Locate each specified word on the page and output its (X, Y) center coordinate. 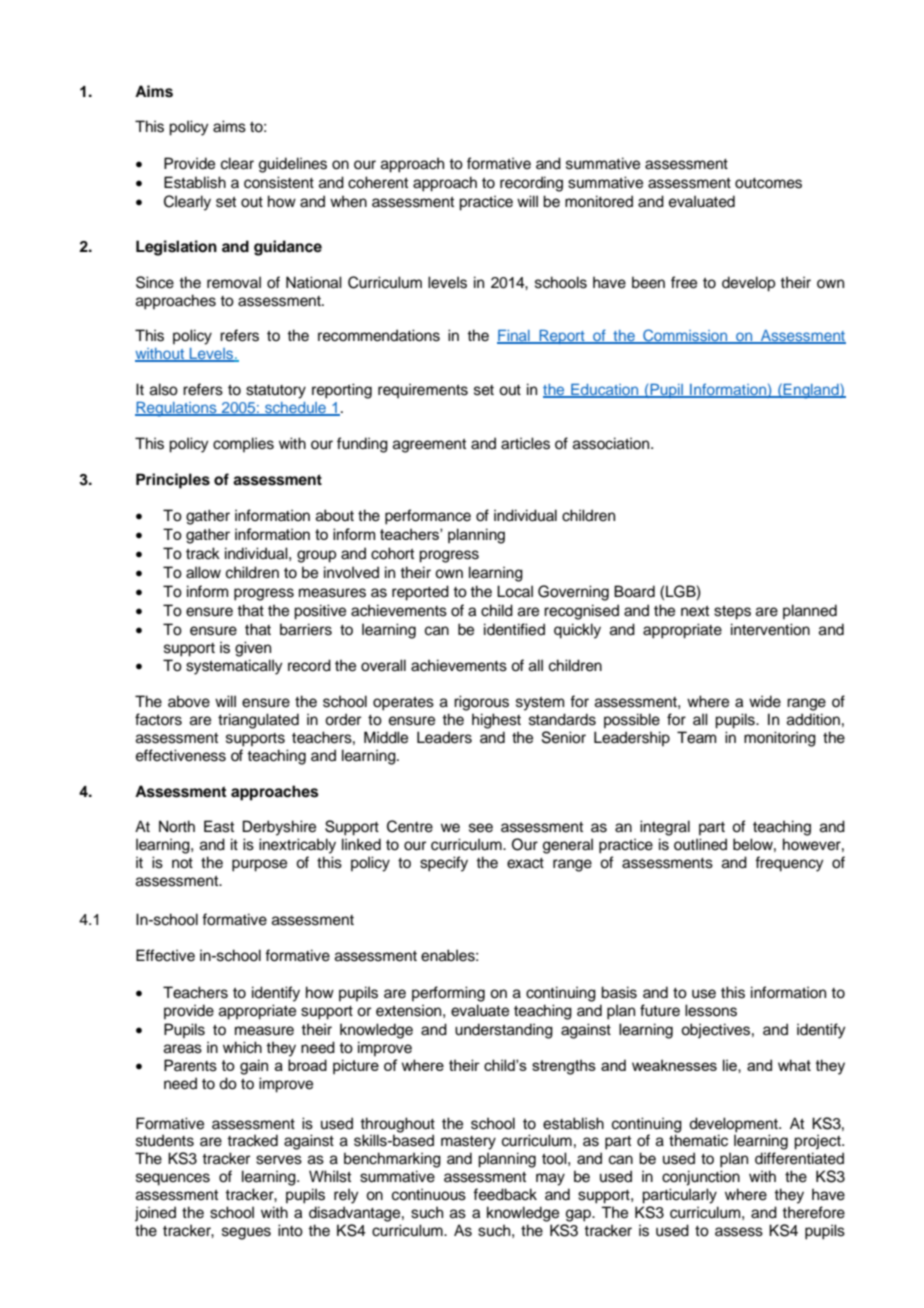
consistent (279, 182)
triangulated (258, 721)
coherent (378, 182)
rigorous (481, 703)
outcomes (768, 183)
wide (765, 701)
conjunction (701, 1178)
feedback (505, 1194)
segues (246, 1233)
